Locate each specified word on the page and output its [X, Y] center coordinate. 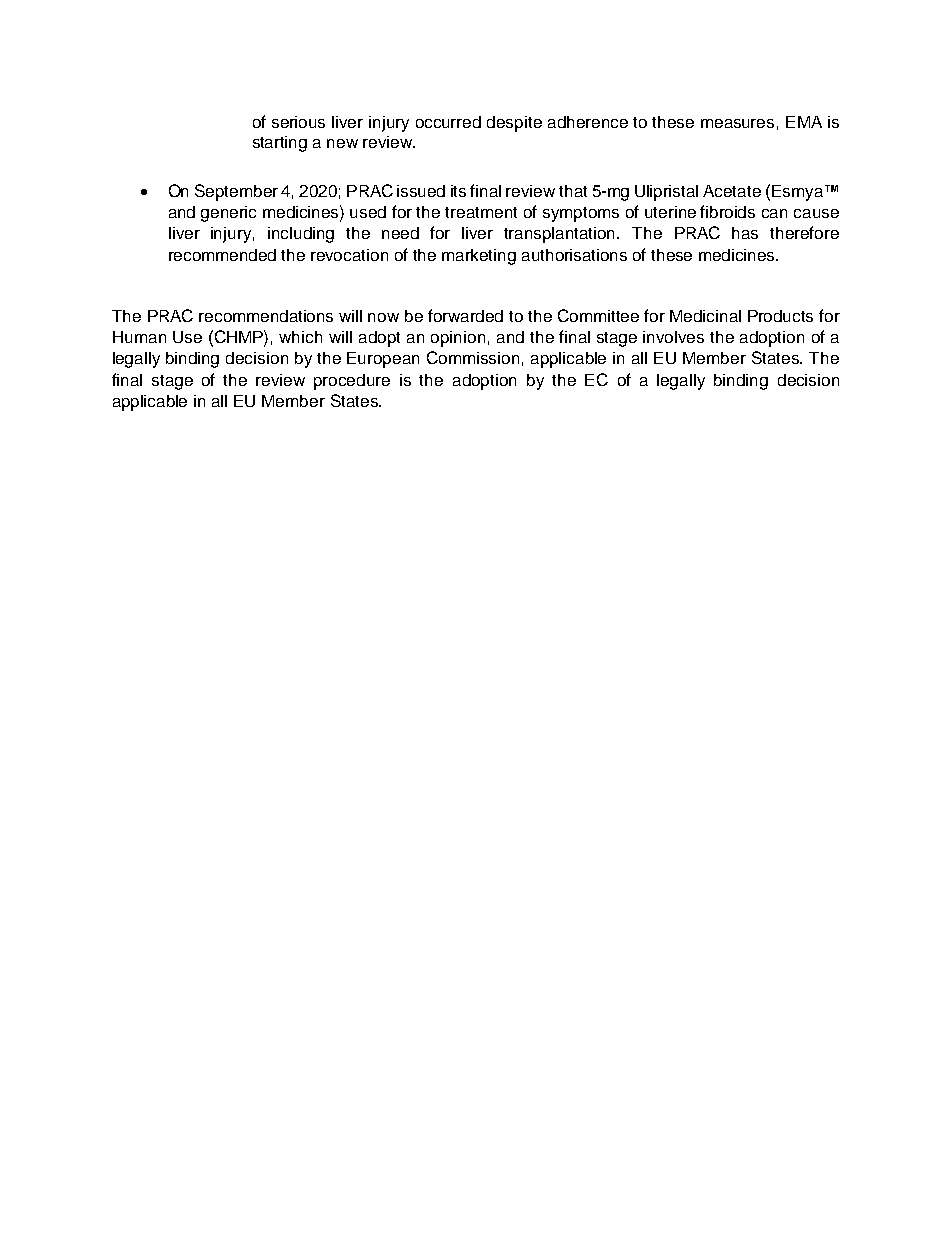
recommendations [266, 316]
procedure [352, 382]
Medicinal [705, 316]
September [236, 192]
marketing [479, 257]
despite [514, 124]
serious [298, 122]
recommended [222, 255]
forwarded [465, 315]
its [458, 191]
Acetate [732, 191]
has [745, 233]
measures [737, 123]
